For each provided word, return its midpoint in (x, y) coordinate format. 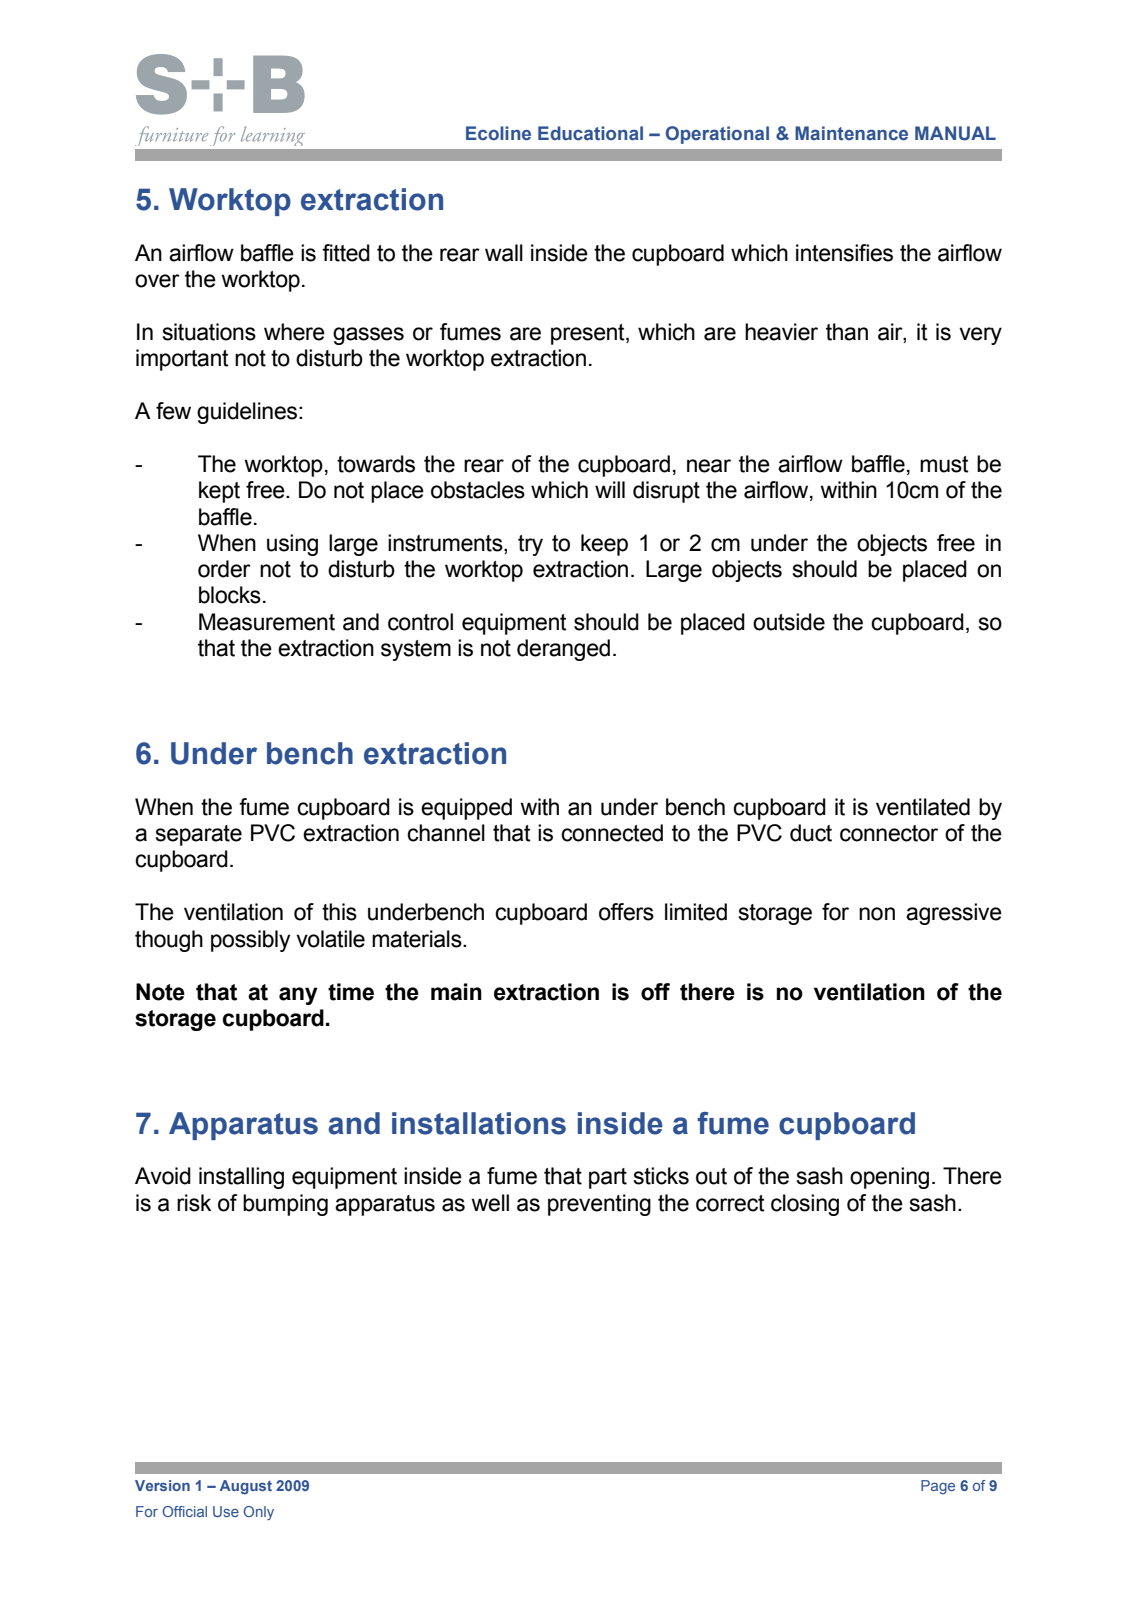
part (608, 1178)
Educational (590, 133)
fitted (346, 253)
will (610, 489)
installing (241, 1178)
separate (198, 835)
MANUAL (955, 133)
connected (612, 833)
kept (219, 492)
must (944, 464)
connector (889, 833)
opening (889, 1178)
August (246, 1487)
